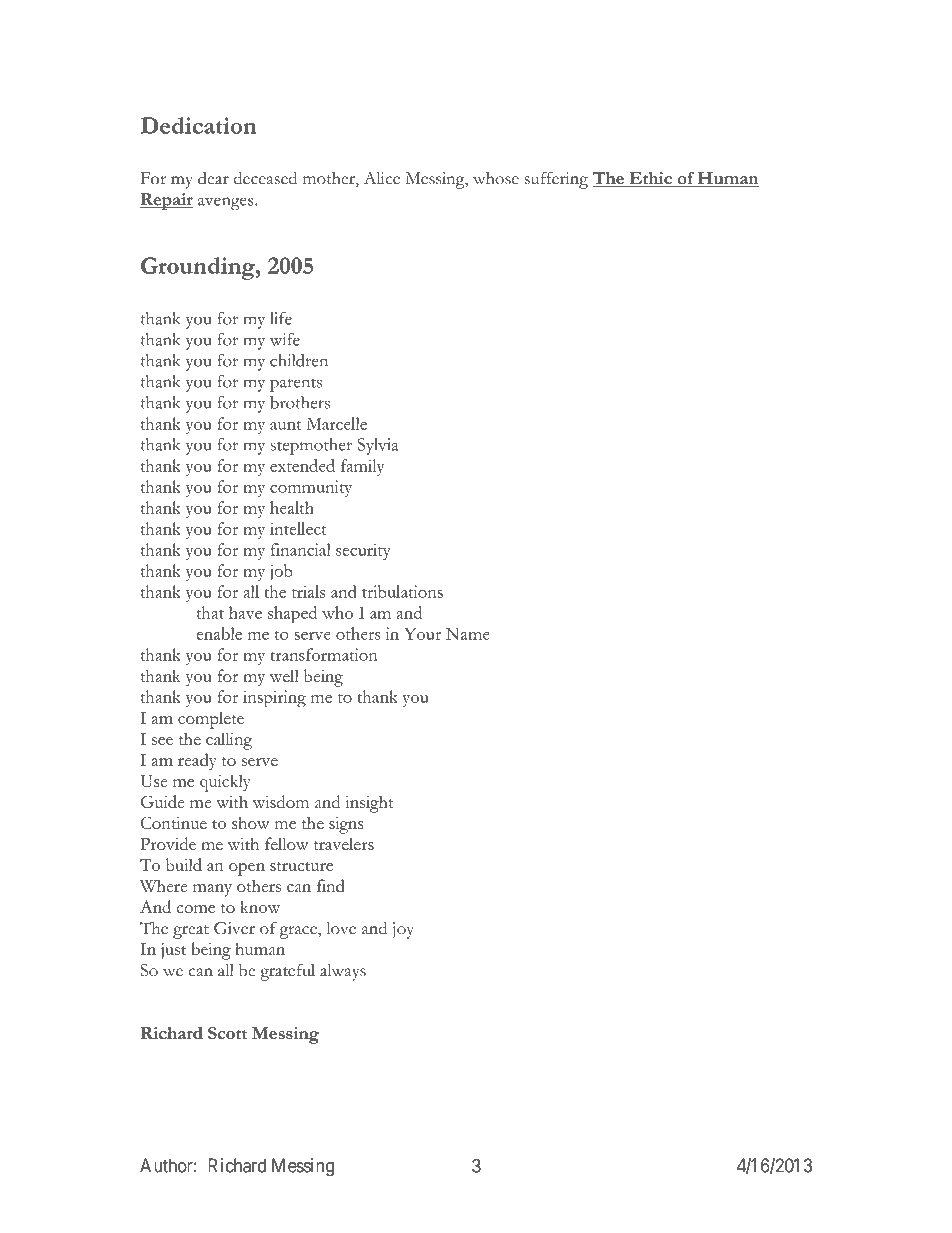 Image resolution: width=952 pixels, height=1233 pixels. I want to click on insight, so click(369, 804).
